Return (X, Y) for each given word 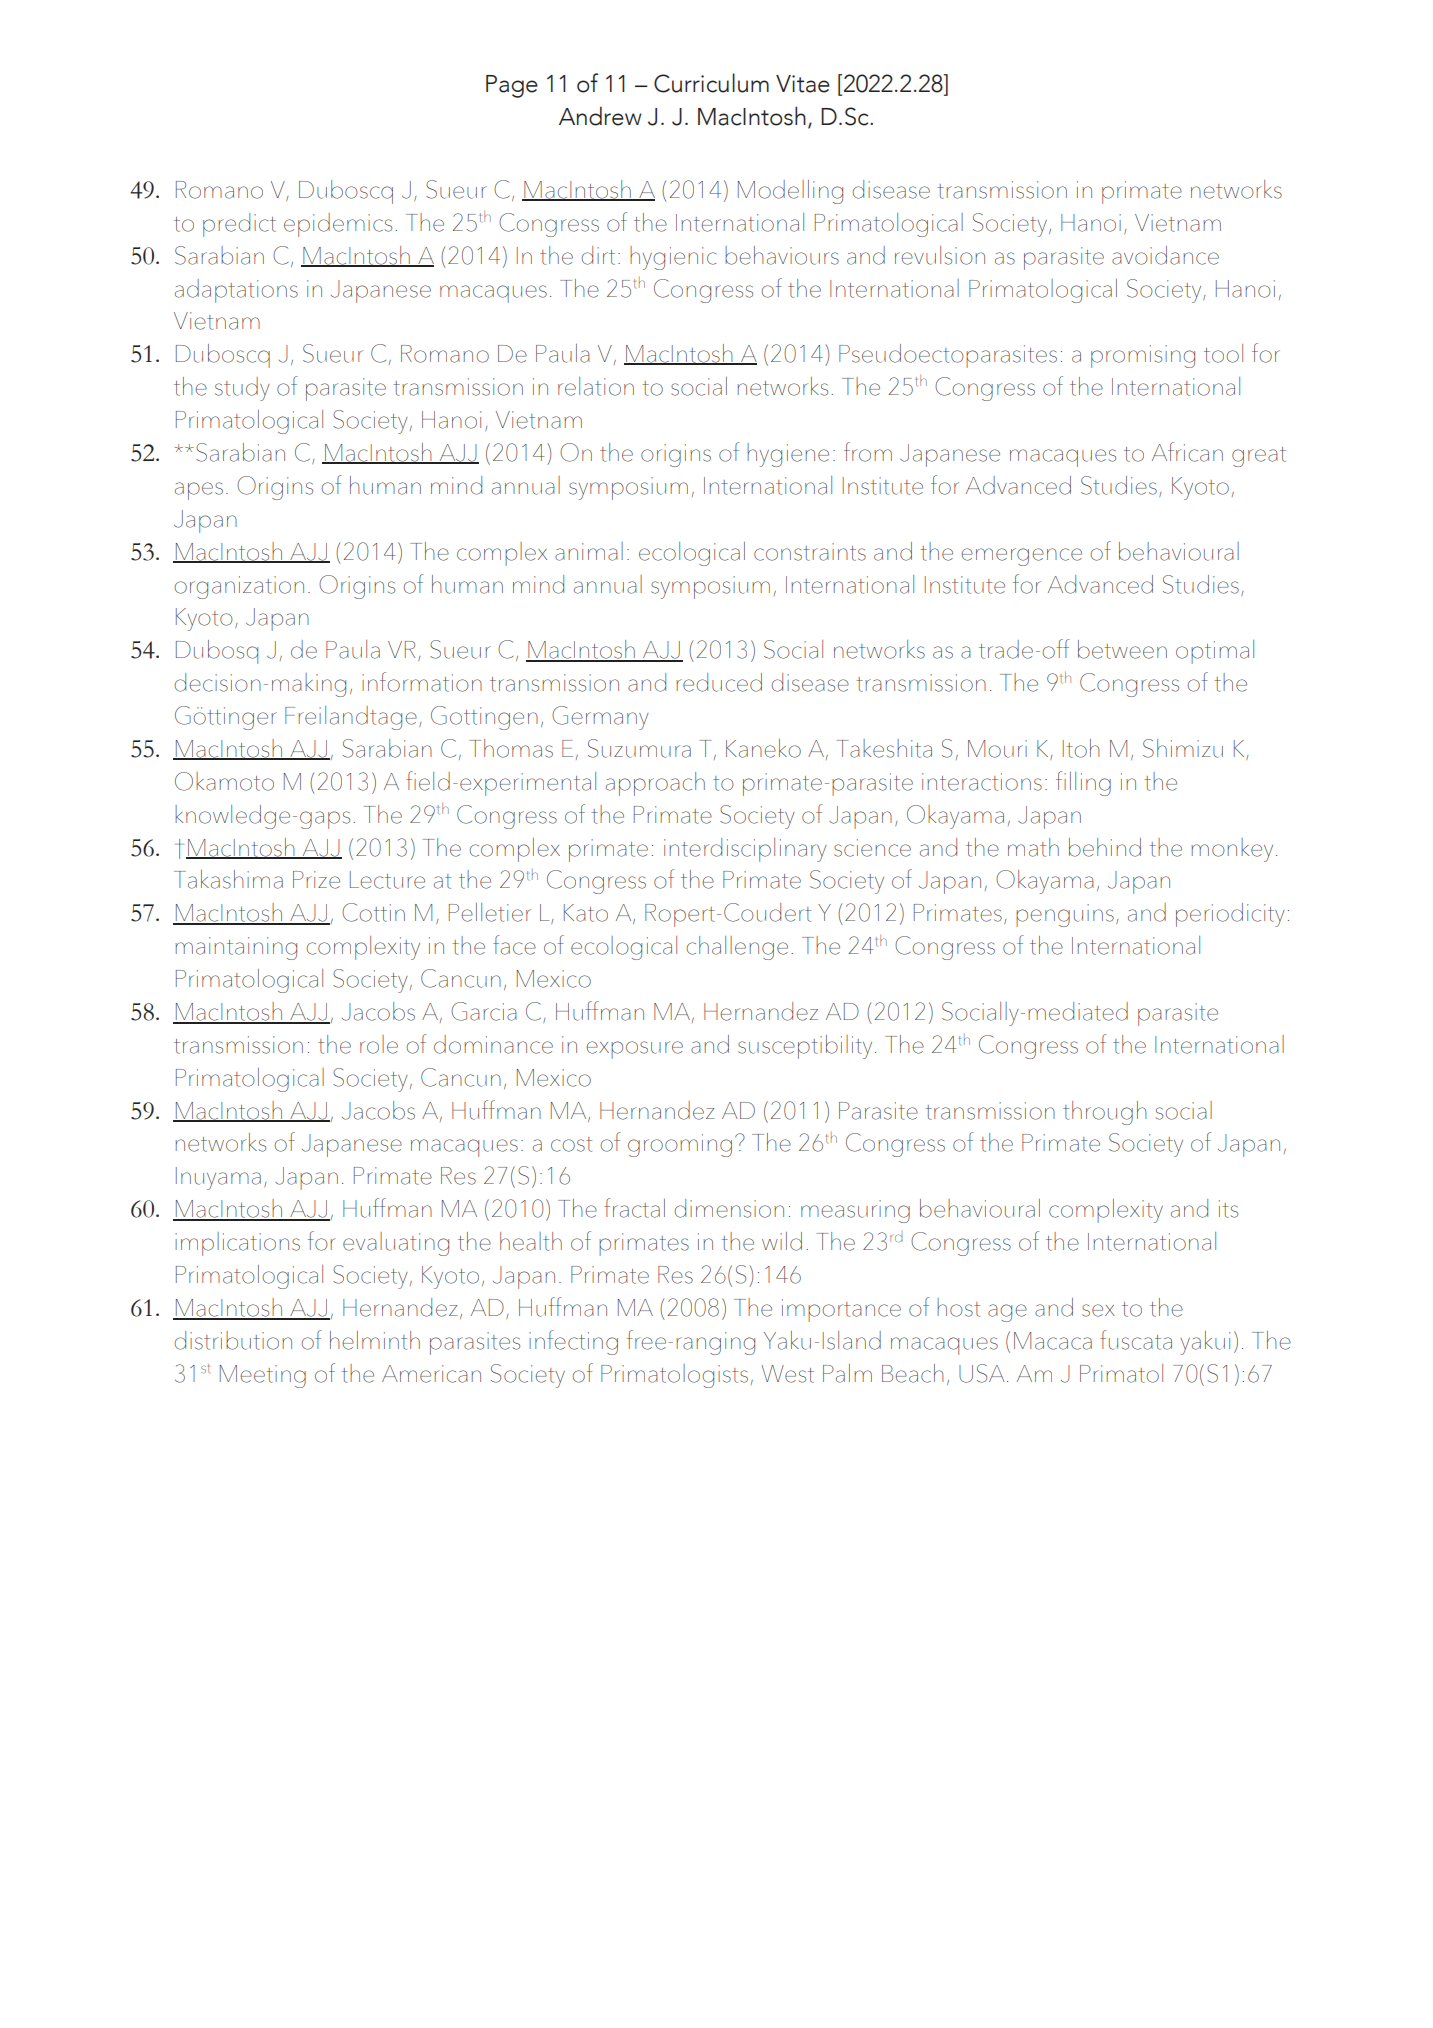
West (787, 1374)
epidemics (338, 225)
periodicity (1230, 915)
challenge (737, 948)
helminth (375, 1340)
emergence (1021, 557)
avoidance (1165, 255)
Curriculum (711, 83)
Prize (316, 880)
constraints (810, 552)
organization (239, 587)
